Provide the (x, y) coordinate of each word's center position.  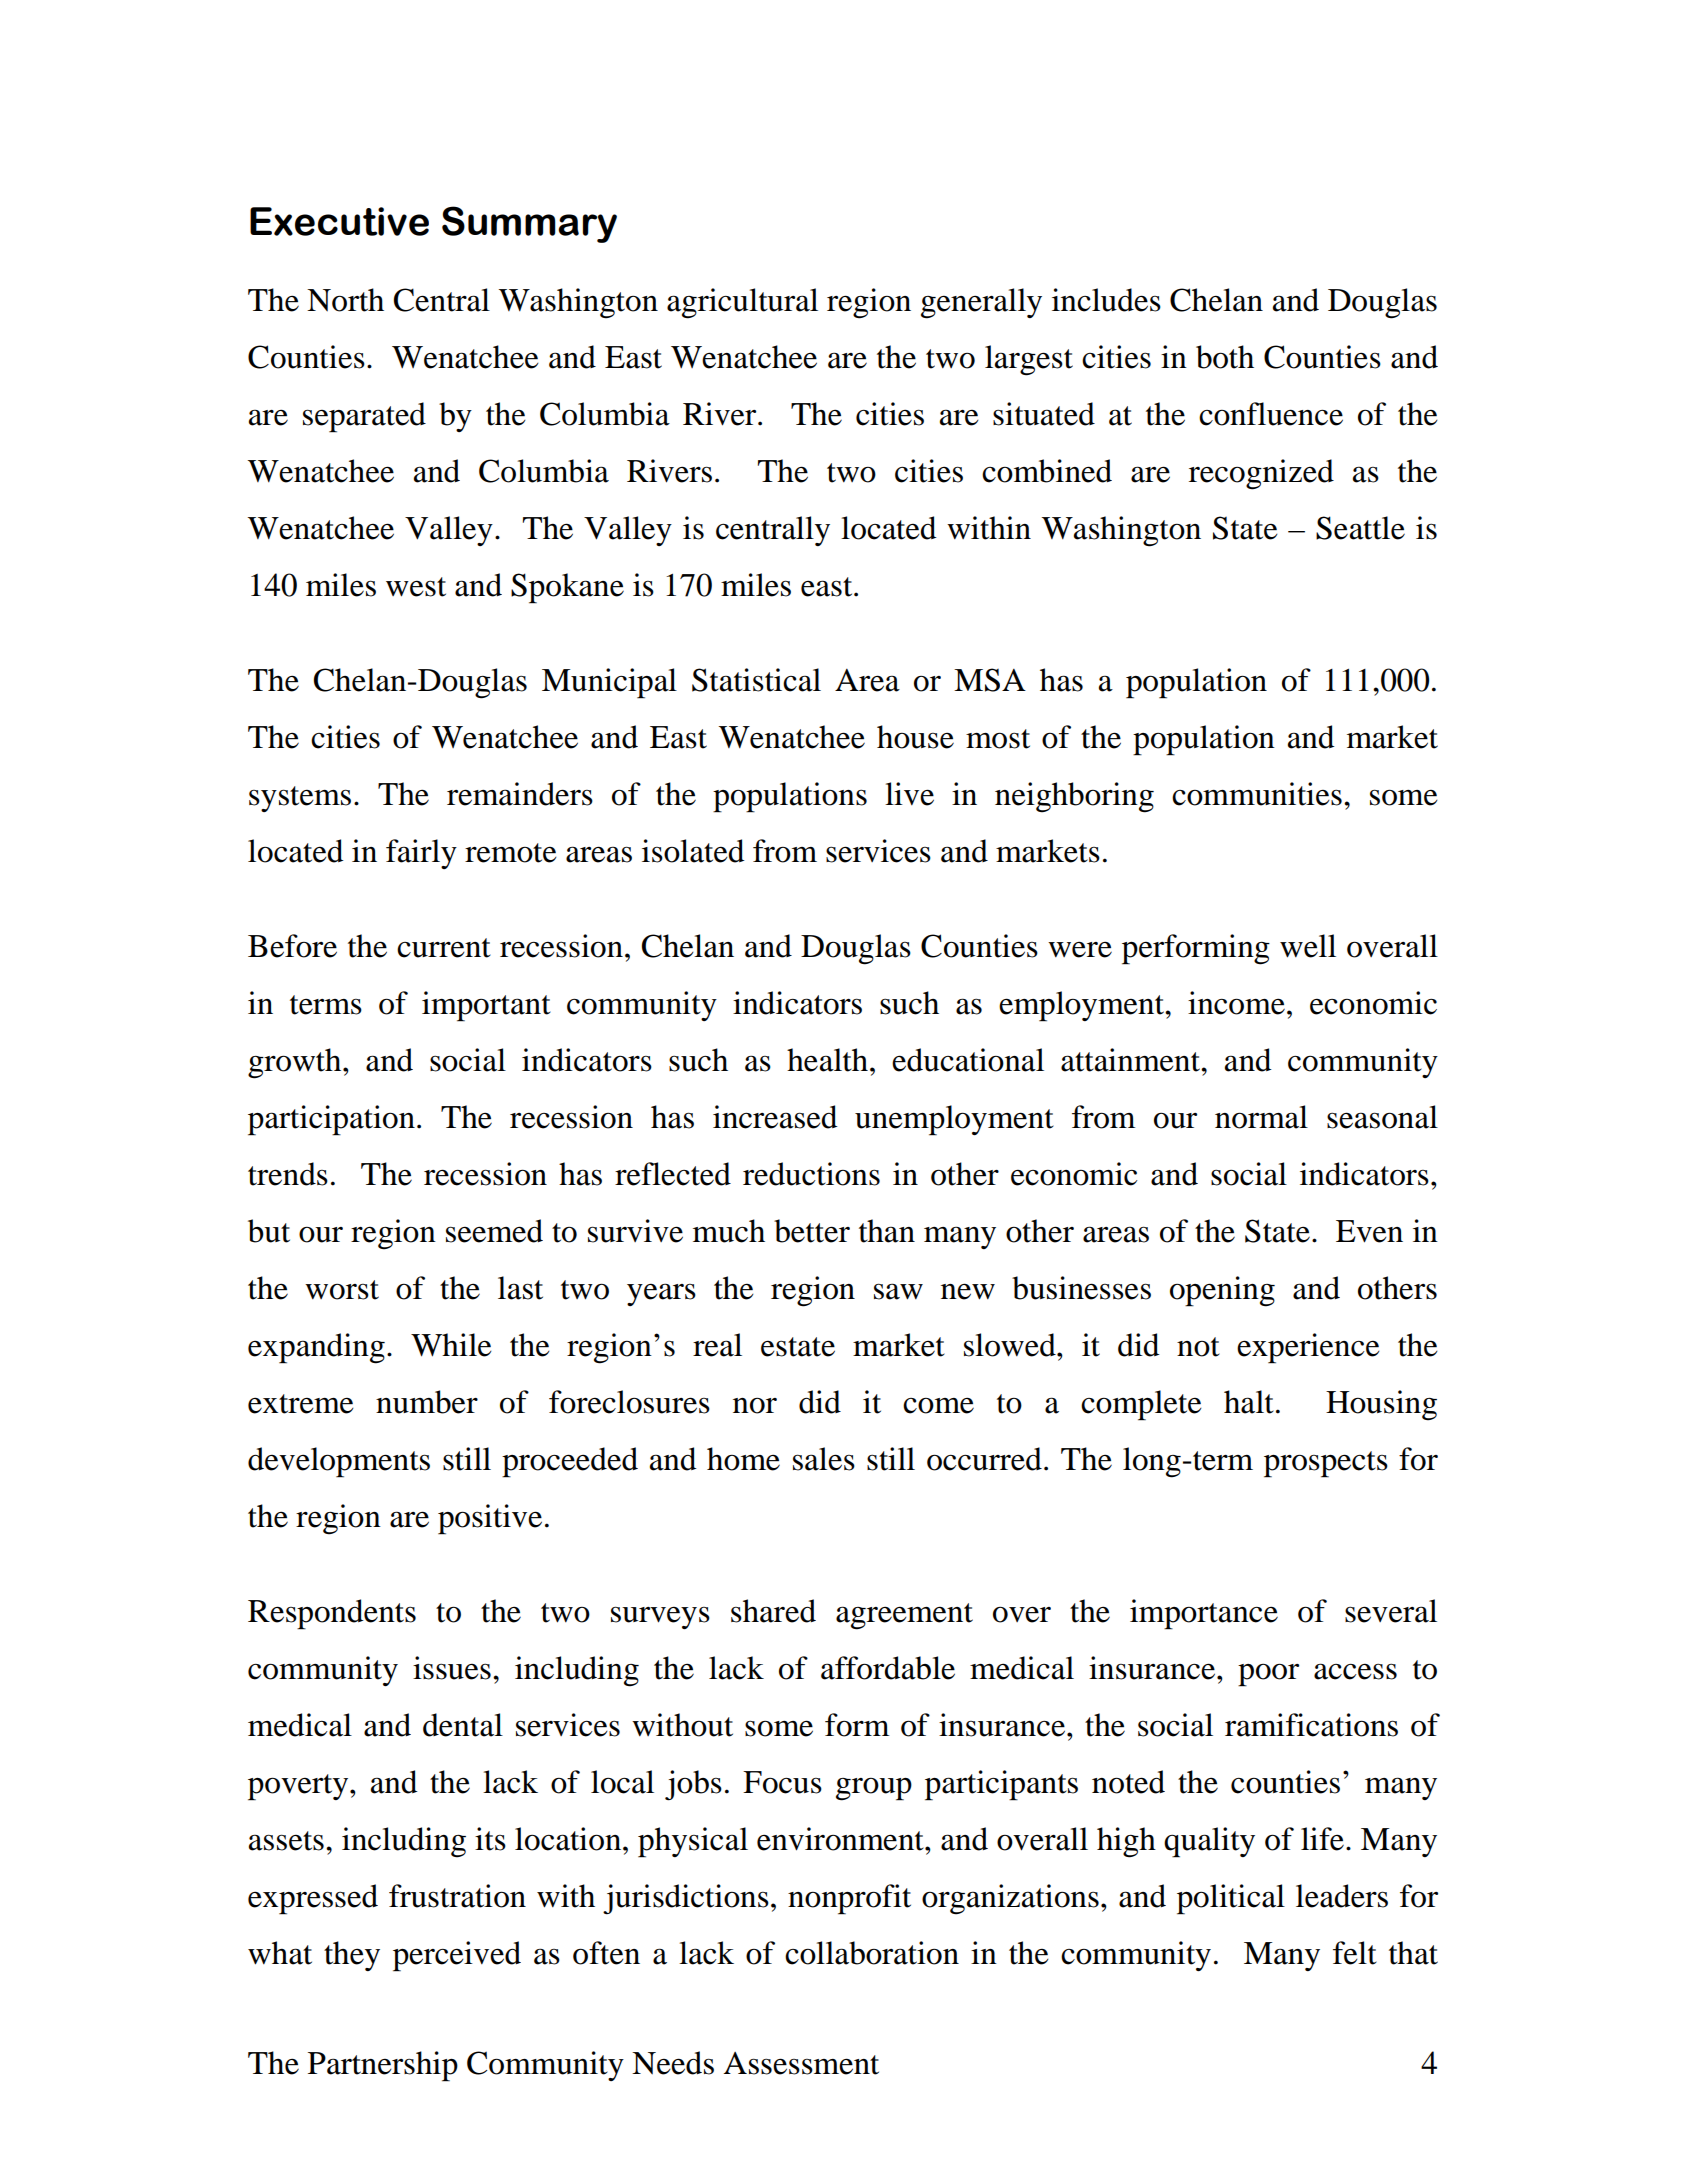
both (1225, 357)
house (915, 737)
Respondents (332, 1614)
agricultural (742, 303)
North (345, 300)
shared (773, 1611)
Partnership (383, 2066)
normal (1261, 1117)
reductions (811, 1174)
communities (1257, 794)
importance (1204, 1614)
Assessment (801, 2063)
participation (331, 1120)
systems (300, 799)
